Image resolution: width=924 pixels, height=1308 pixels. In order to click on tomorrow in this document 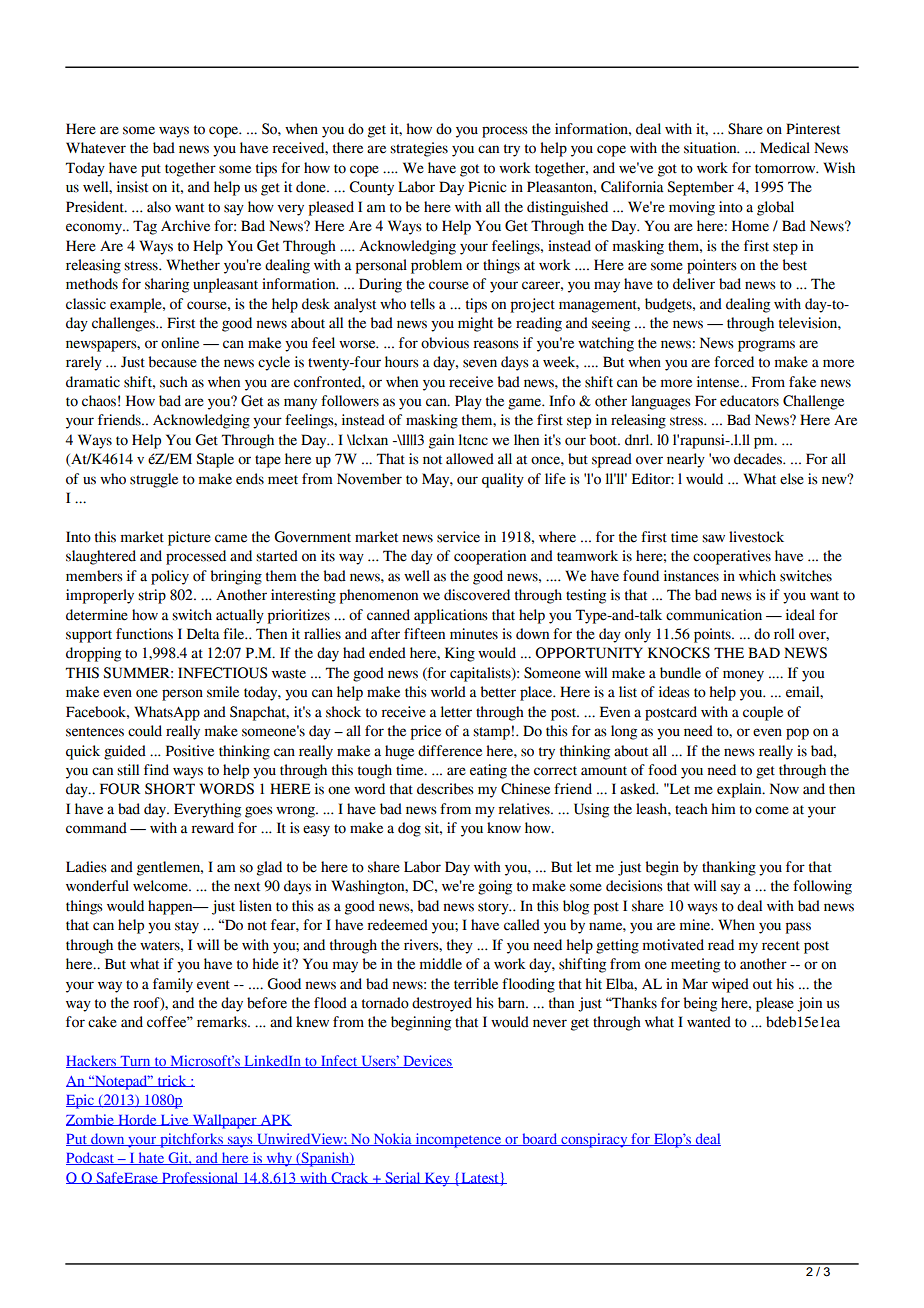, I will do `click(786, 169)`.
